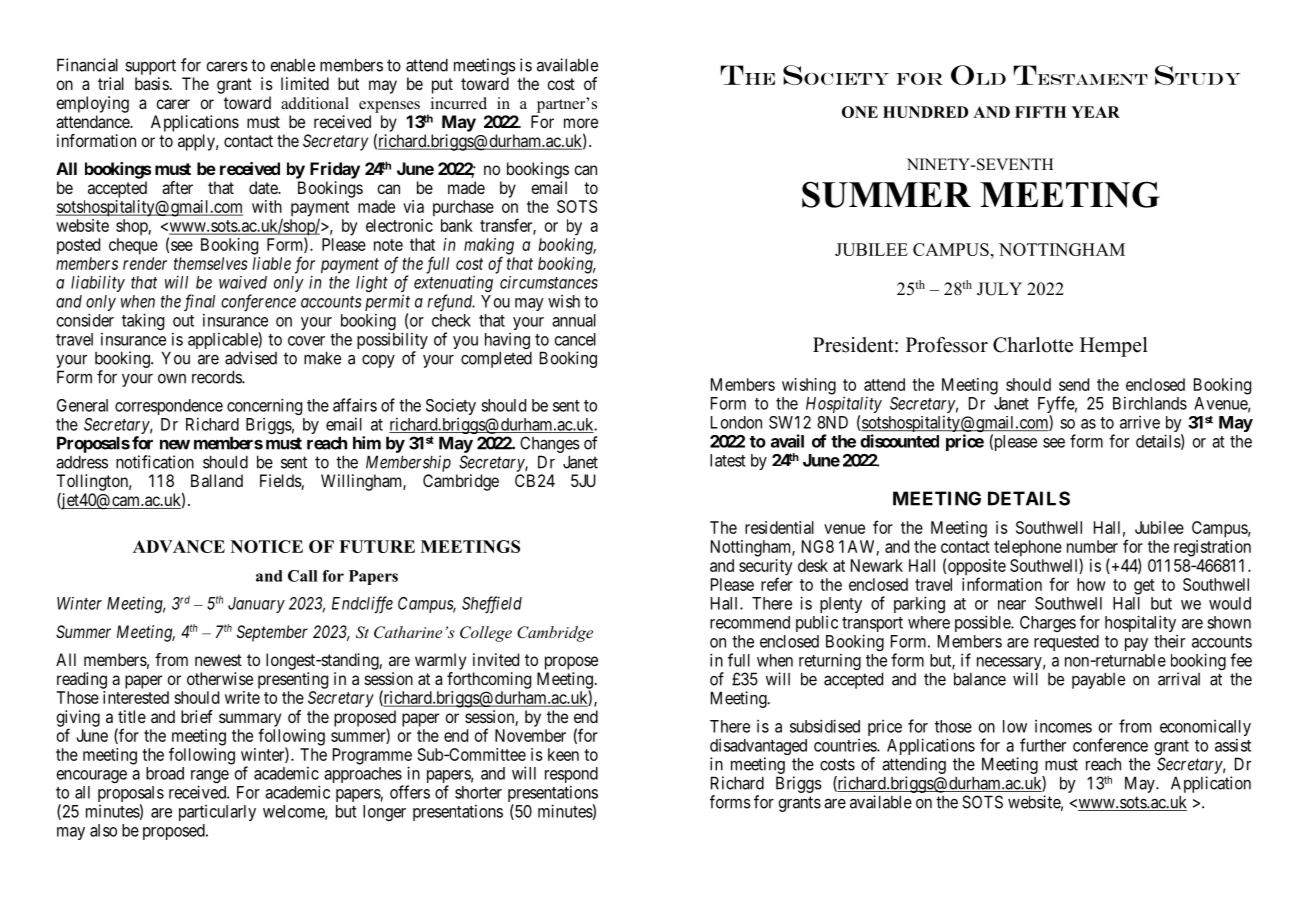 The width and height of the screenshot is (1307, 924). I want to click on number, so click(1092, 546).
